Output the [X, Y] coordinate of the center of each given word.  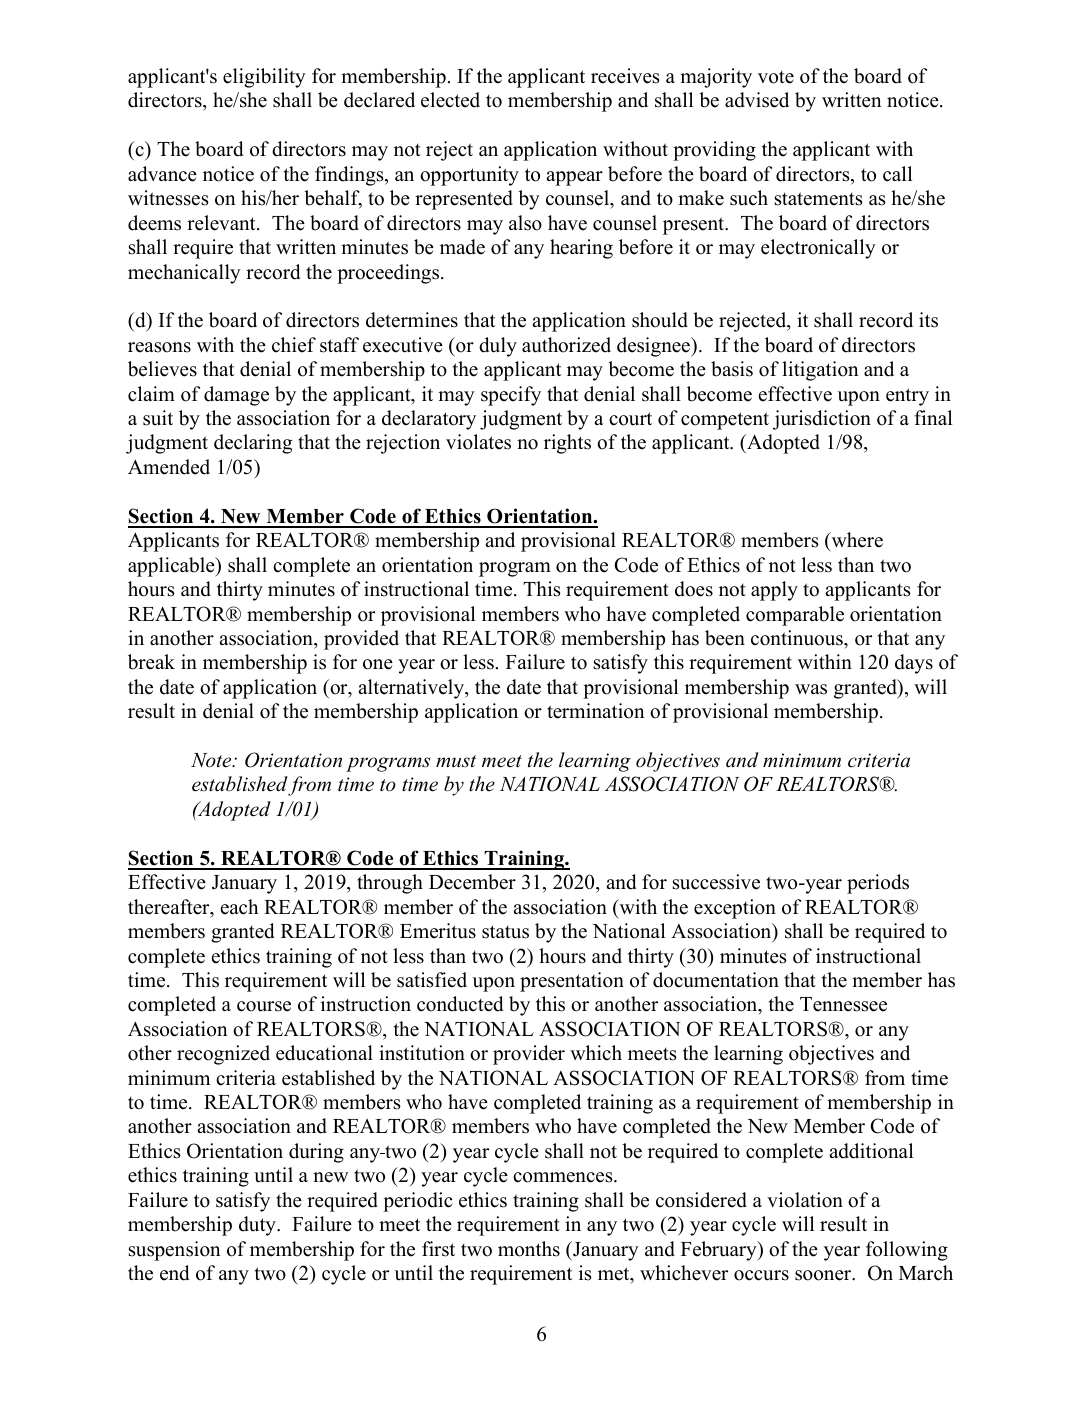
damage [236, 396]
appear [574, 178]
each [239, 907]
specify [511, 396]
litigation [820, 371]
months [529, 1249]
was [811, 689]
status [505, 932]
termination [596, 711]
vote [776, 77]
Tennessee [843, 1004]
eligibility [264, 78]
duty [258, 1226]
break [151, 662]
